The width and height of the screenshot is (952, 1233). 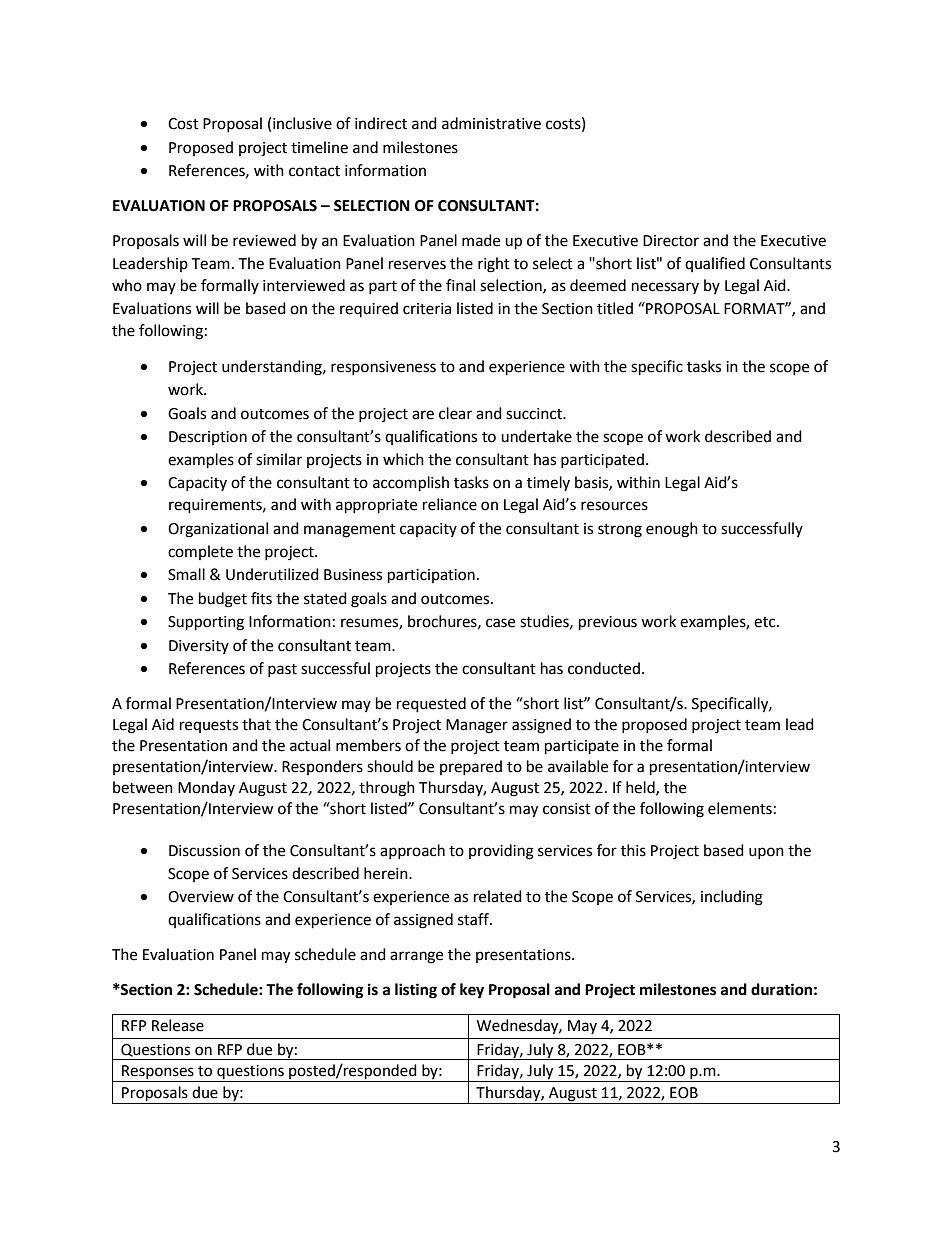 What do you see at coordinates (178, 1025) in the screenshot?
I see `Release` at bounding box center [178, 1025].
